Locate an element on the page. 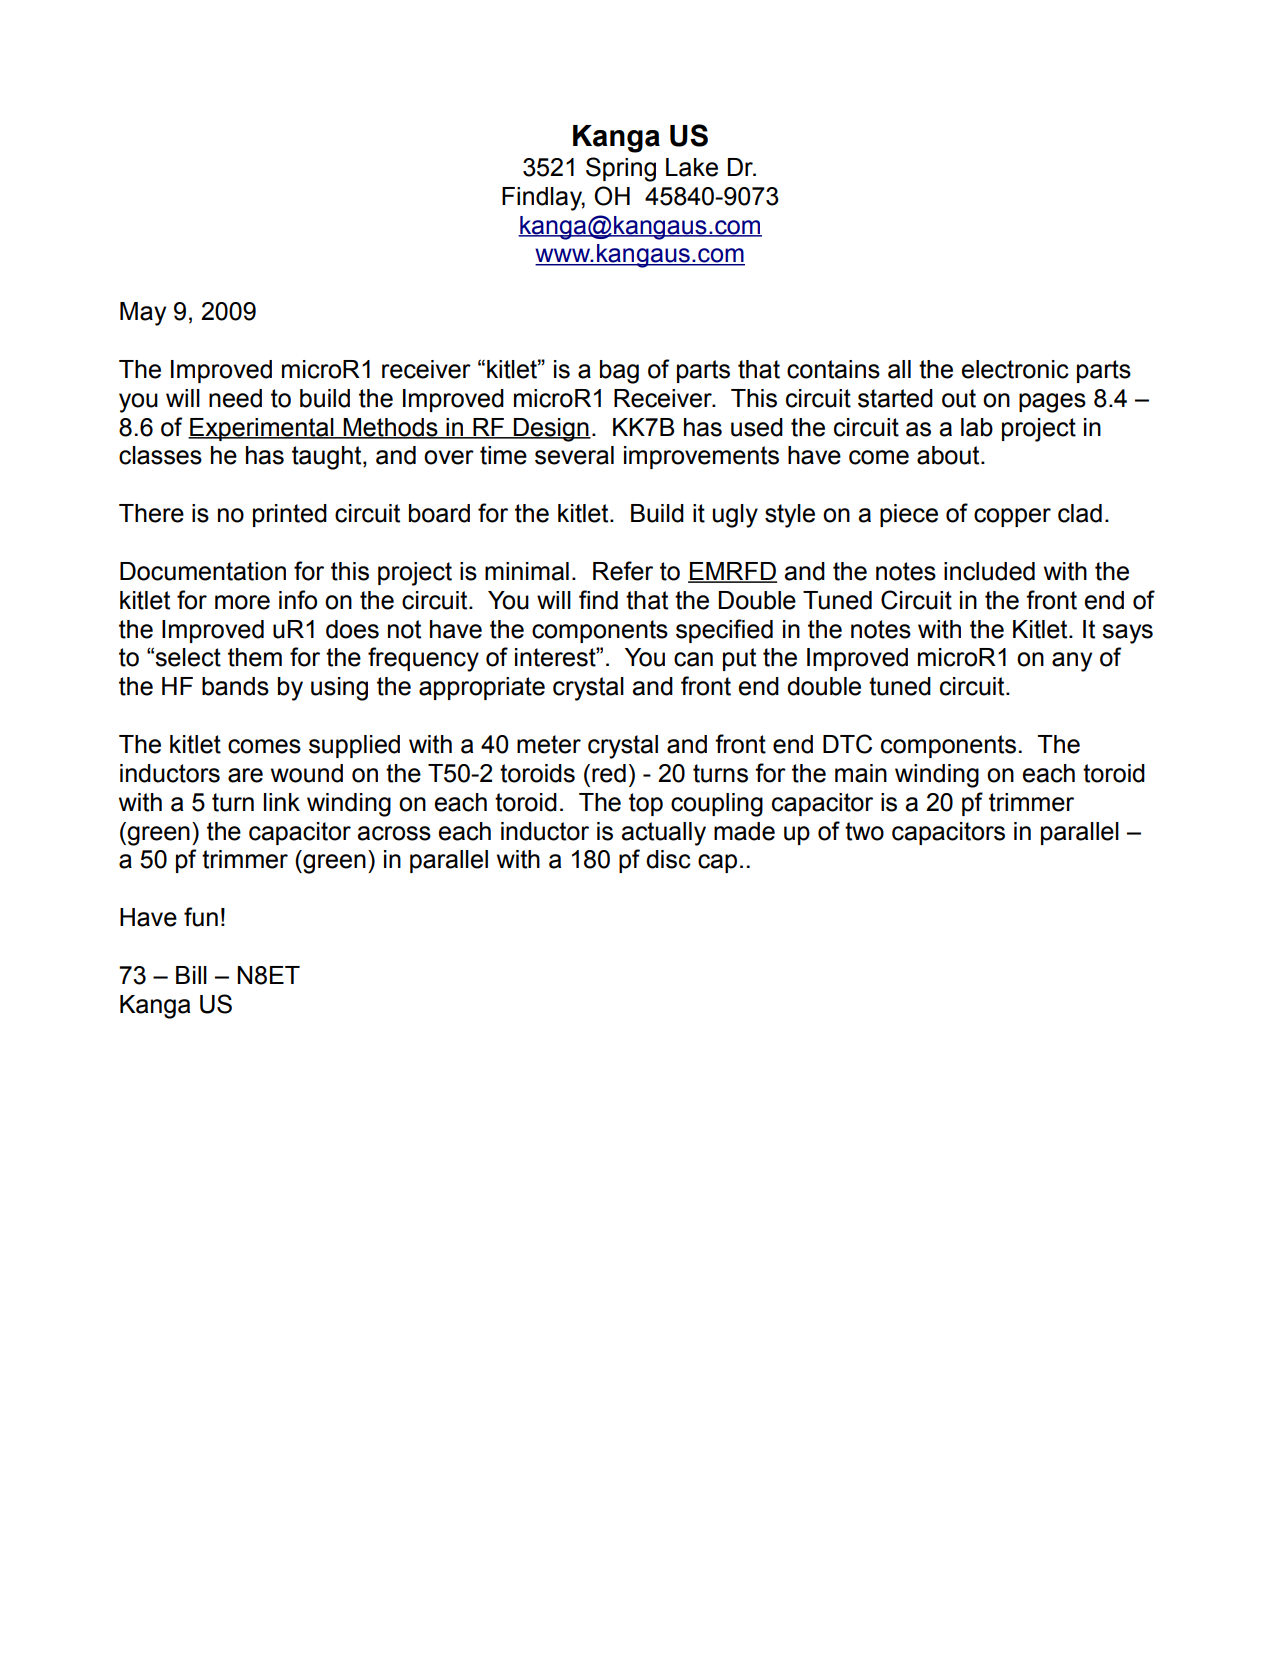  May is located at coordinates (143, 314).
